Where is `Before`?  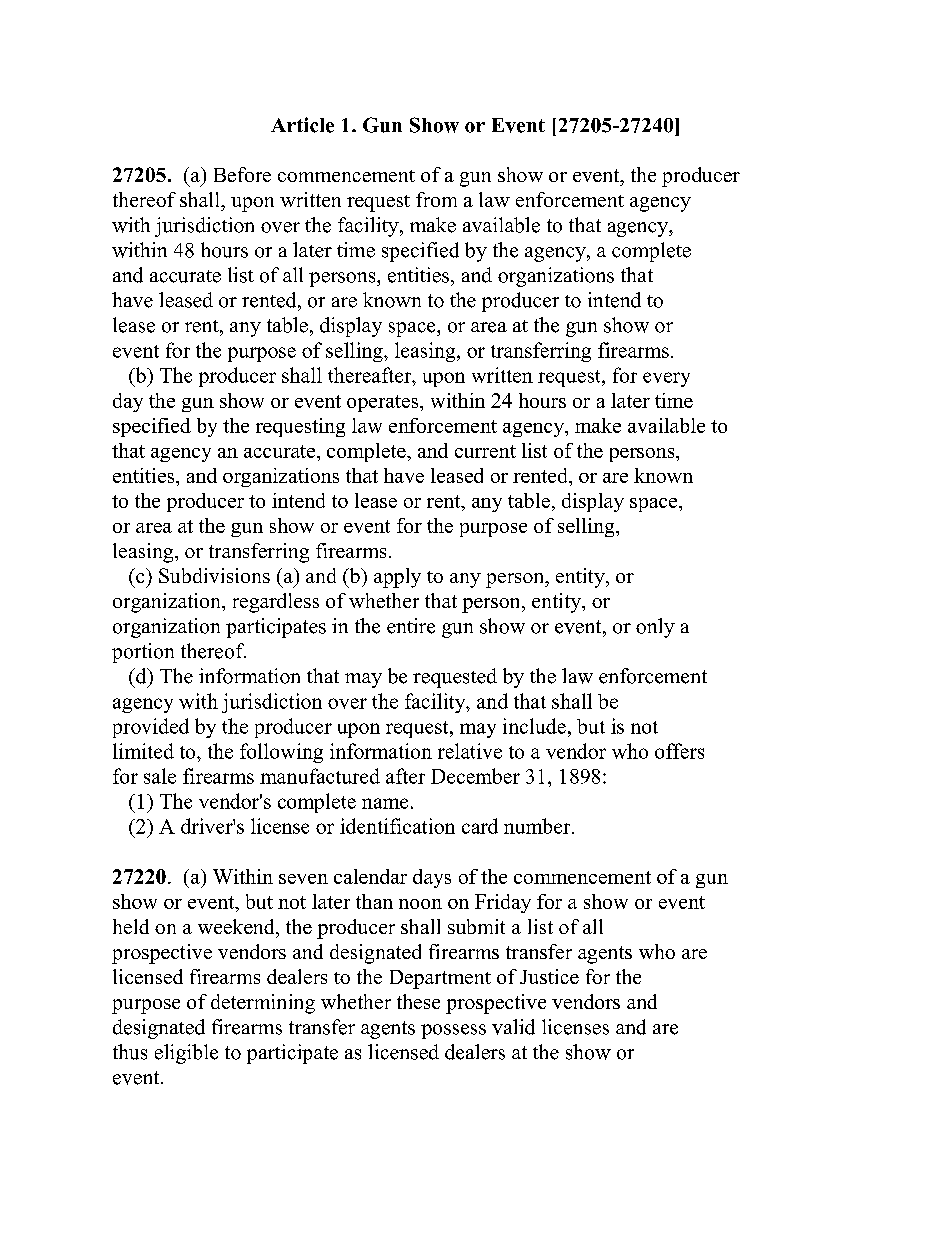 Before is located at coordinates (242, 174).
